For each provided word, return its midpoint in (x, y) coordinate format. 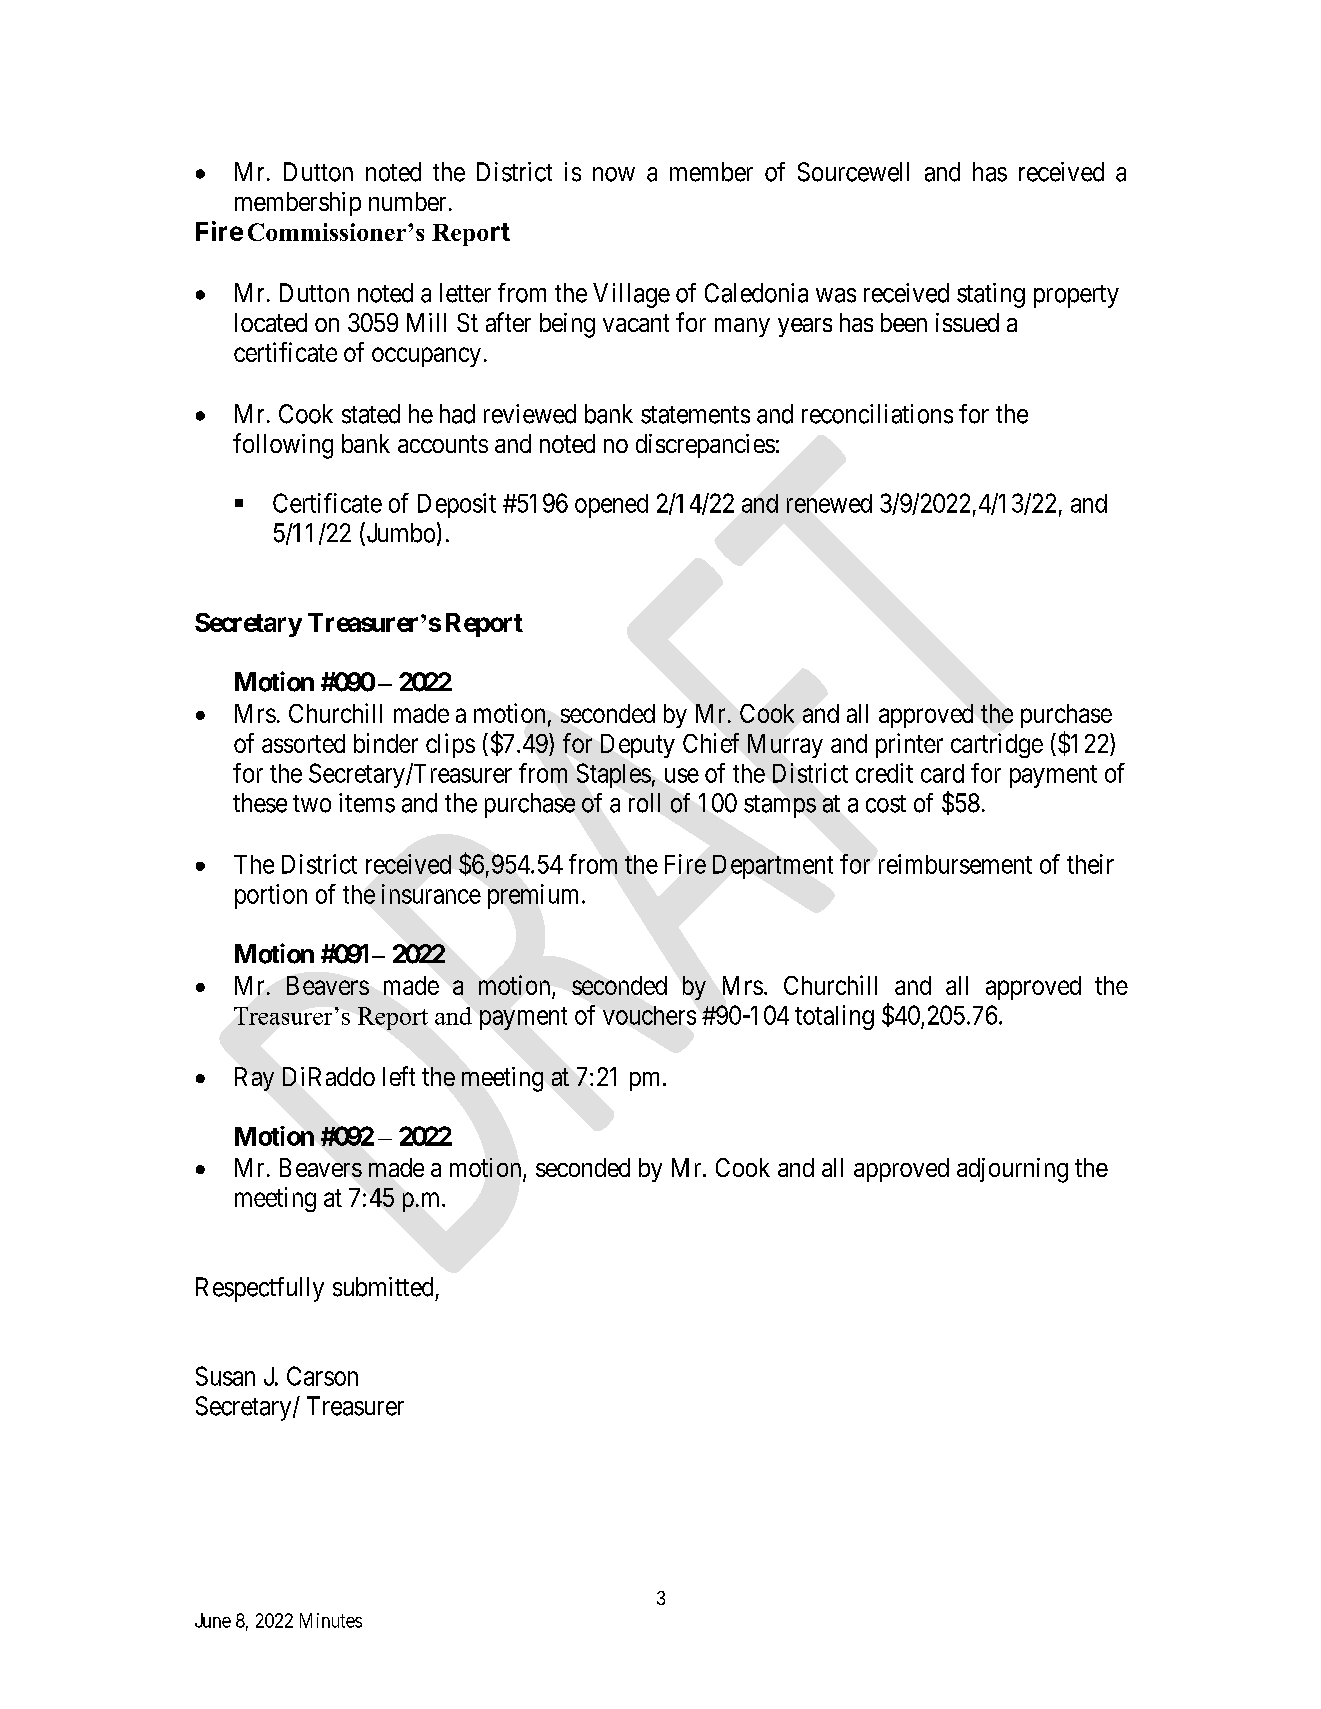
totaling (834, 1017)
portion (271, 896)
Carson (322, 1376)
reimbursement (955, 864)
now (614, 174)
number (407, 201)
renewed (829, 503)
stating (991, 295)
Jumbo (399, 533)
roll (644, 803)
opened (611, 506)
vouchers (649, 1015)
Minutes (331, 1620)
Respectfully (260, 1289)
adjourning (1012, 1170)
